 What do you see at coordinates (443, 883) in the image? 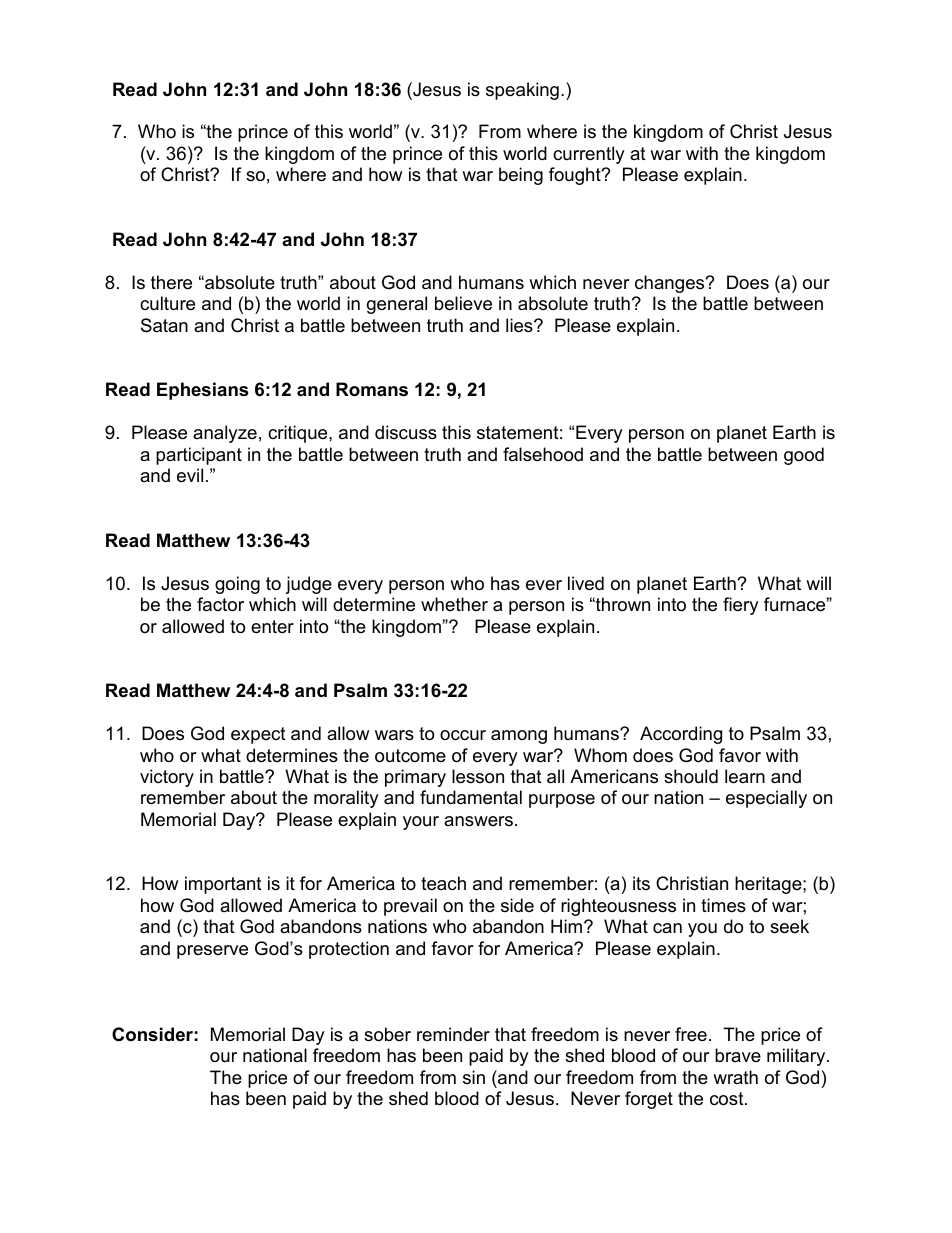
I see `teach` at bounding box center [443, 883].
